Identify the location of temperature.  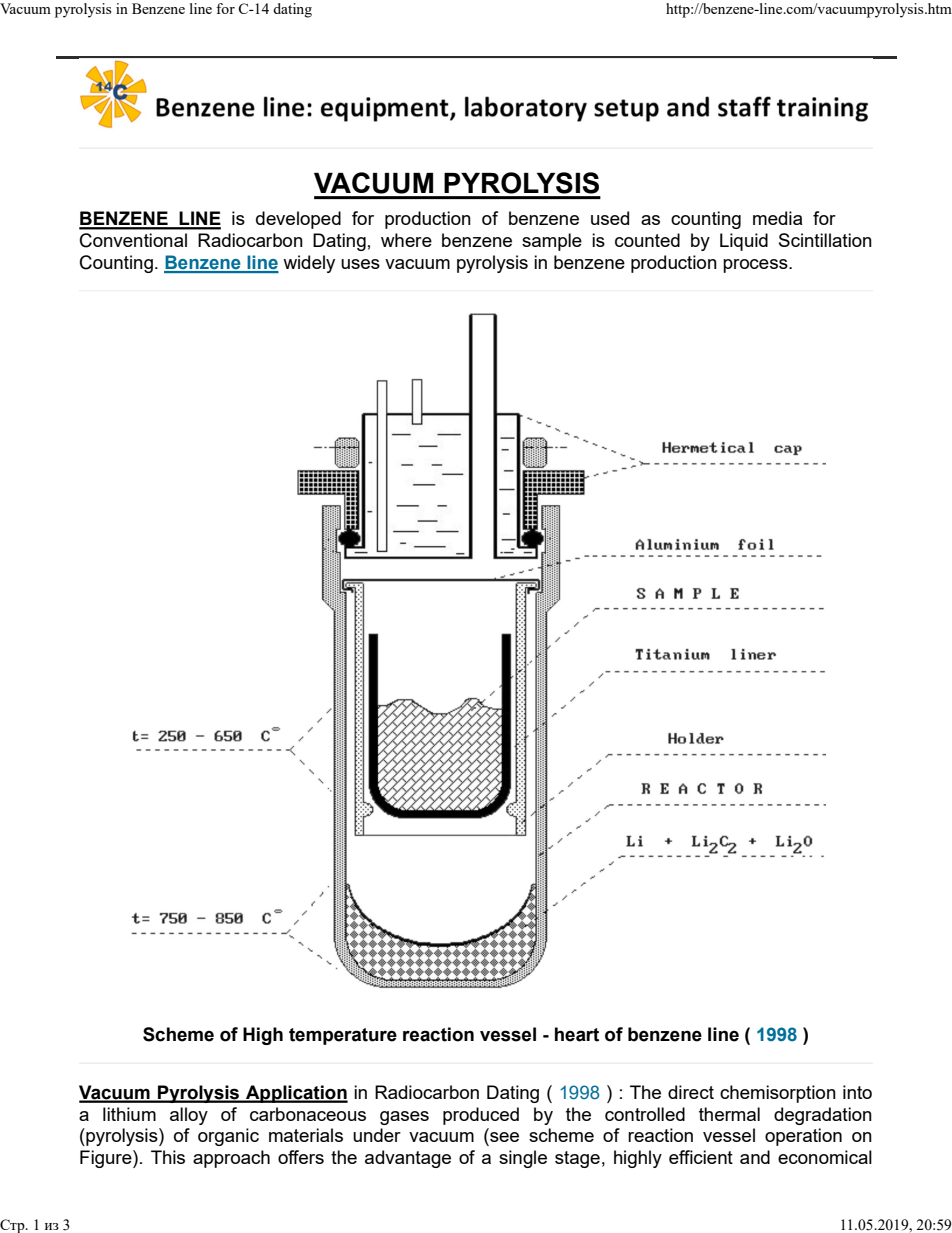
(343, 1036).
